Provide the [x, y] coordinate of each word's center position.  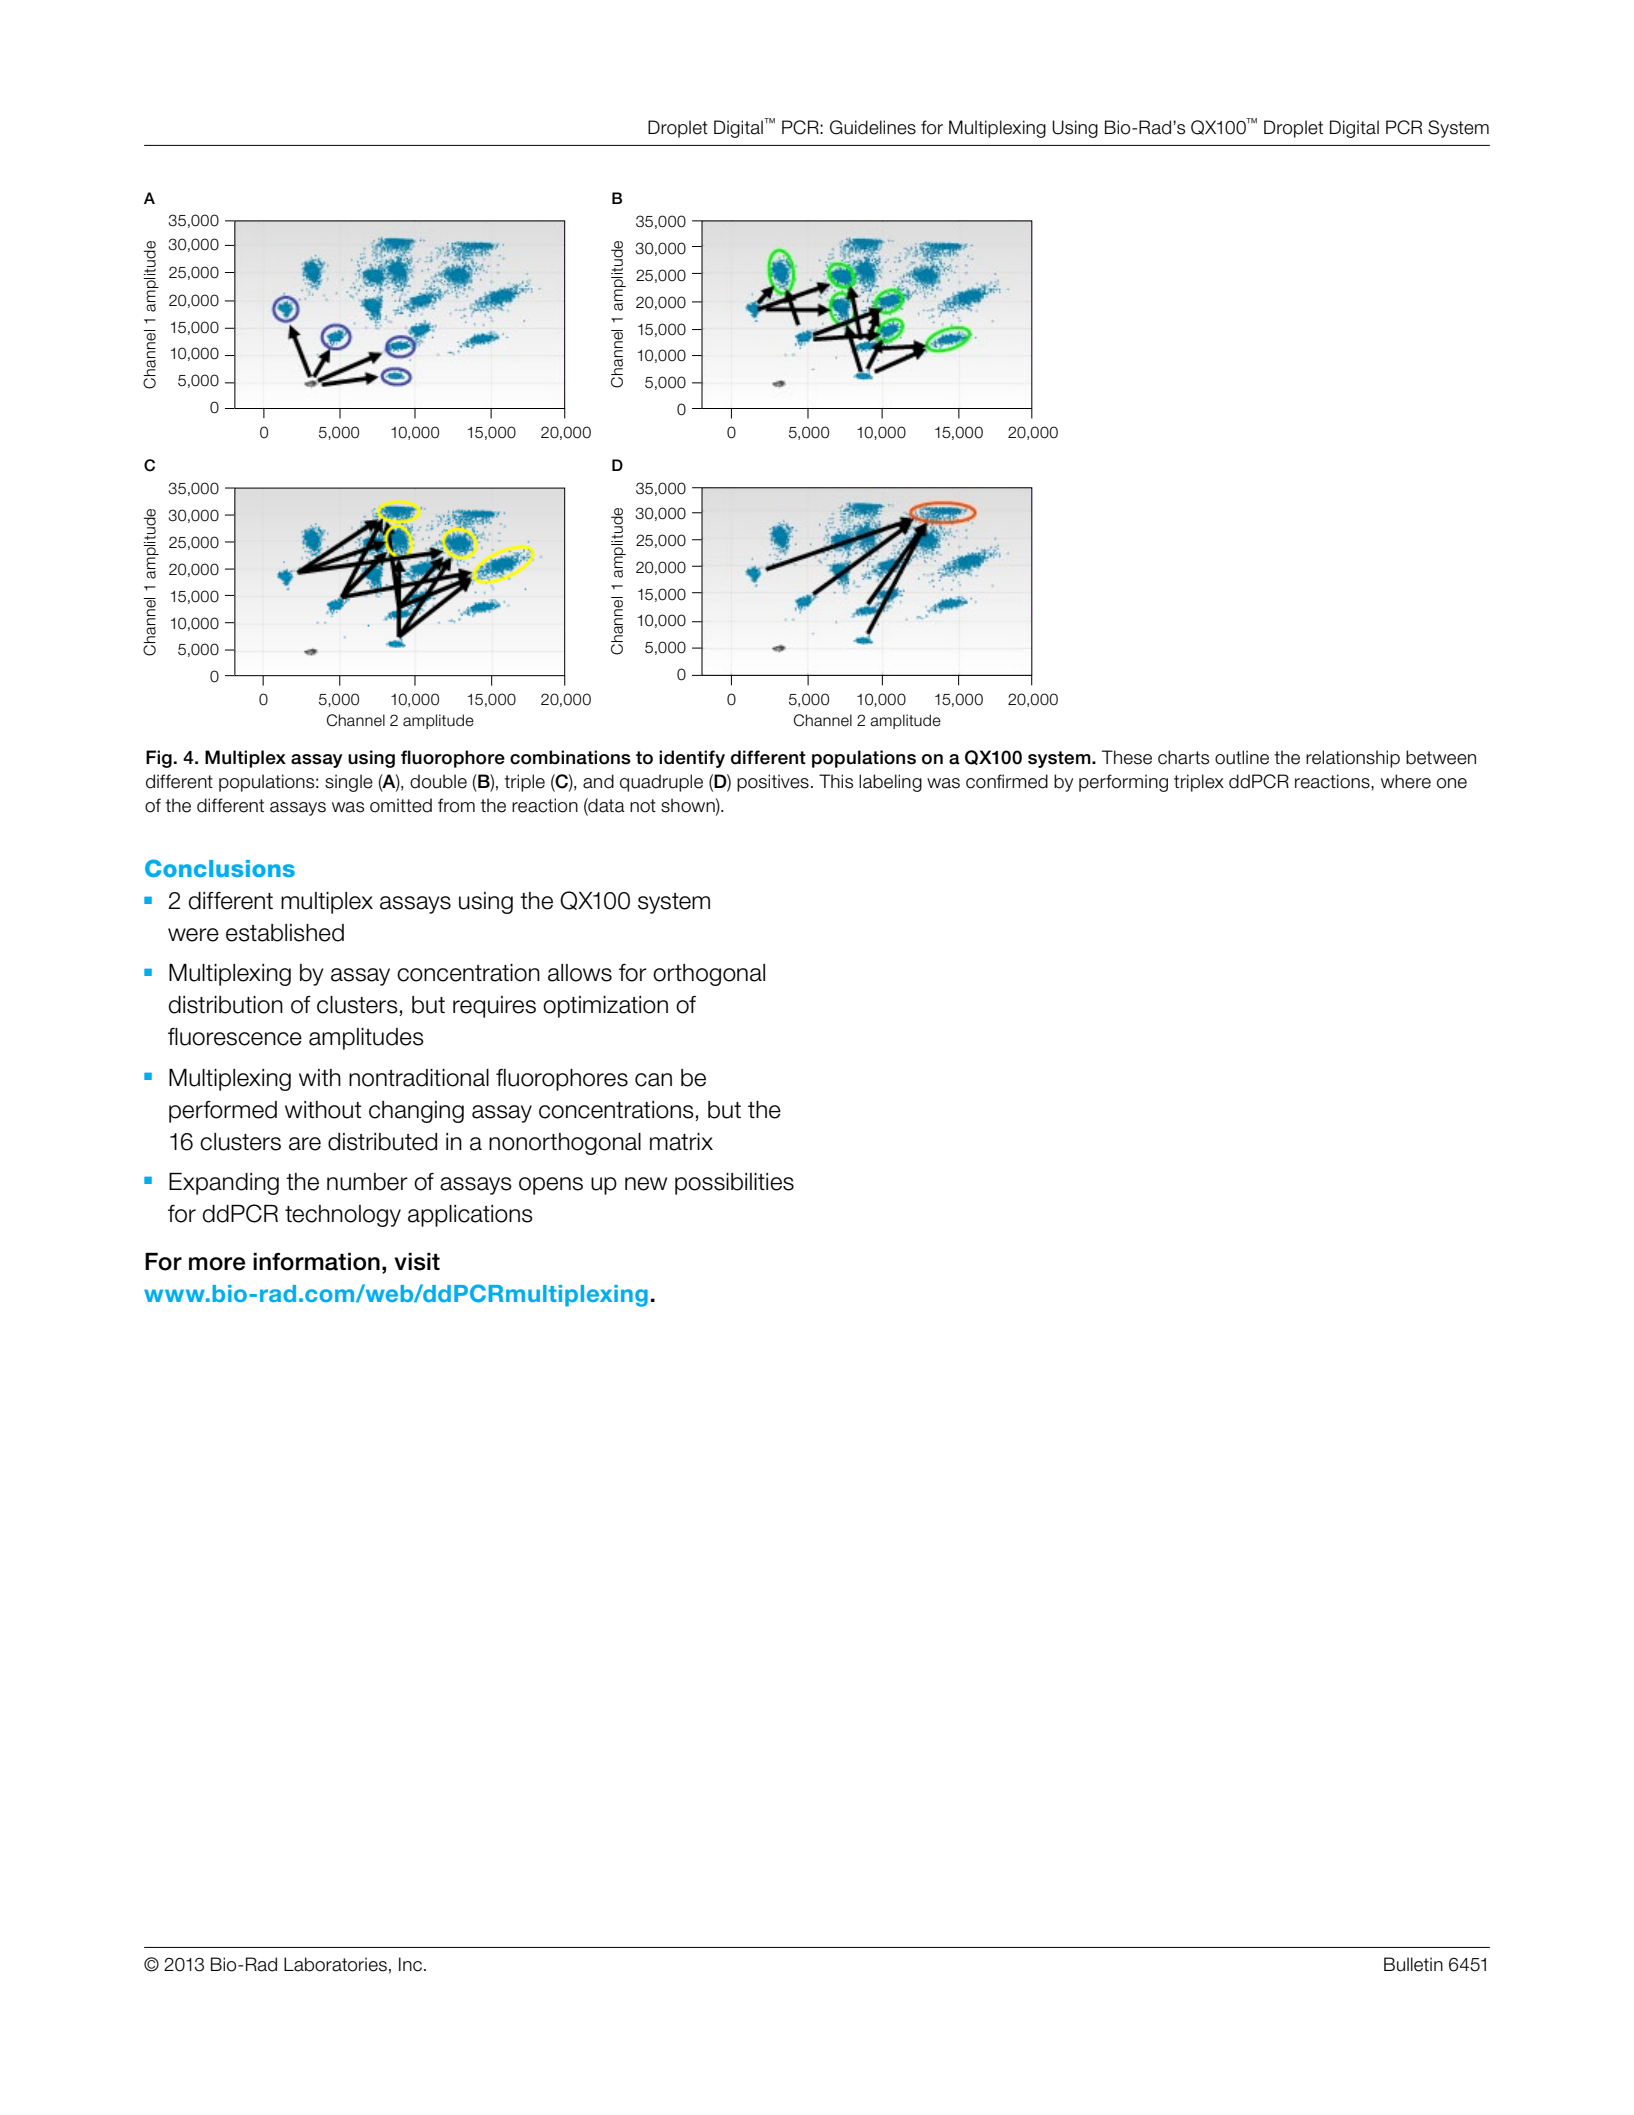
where [1406, 781]
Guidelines [873, 127]
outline [1242, 757]
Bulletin [1413, 1964]
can [653, 1080]
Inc [410, 1964]
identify [692, 759]
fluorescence [235, 1037]
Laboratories [335, 1964]
